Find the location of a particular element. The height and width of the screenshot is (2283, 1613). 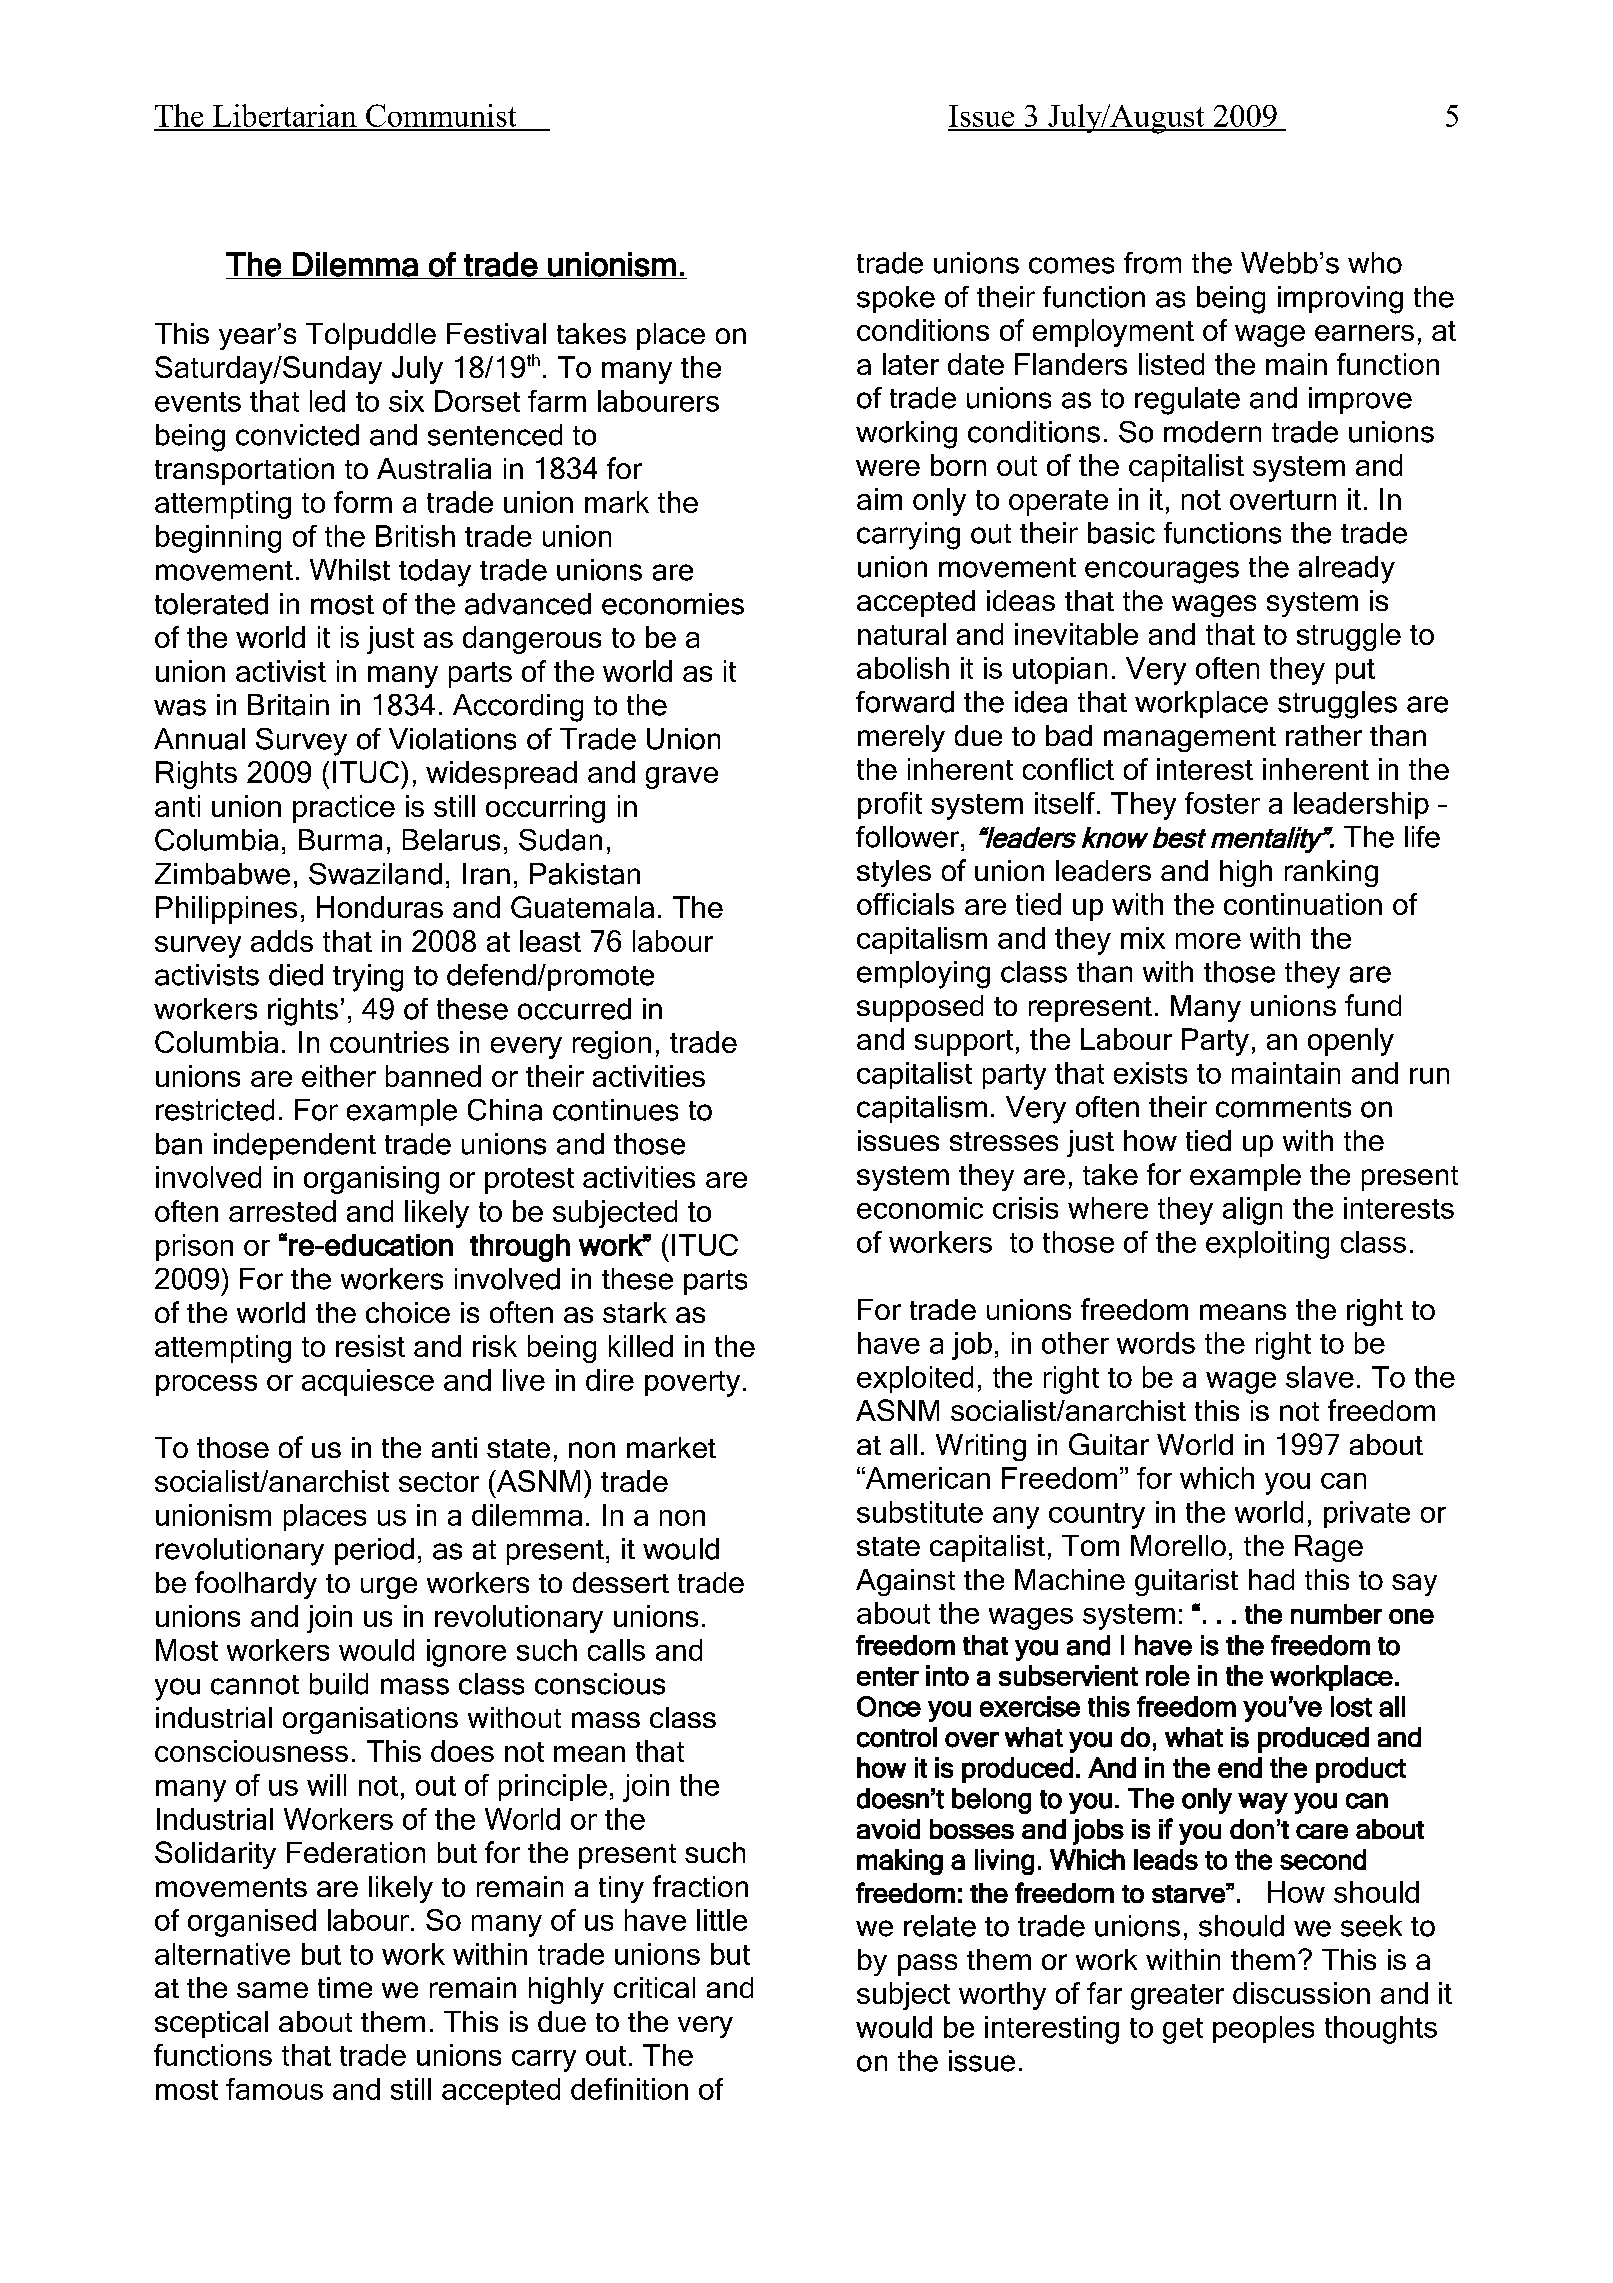

put is located at coordinates (1355, 671).
